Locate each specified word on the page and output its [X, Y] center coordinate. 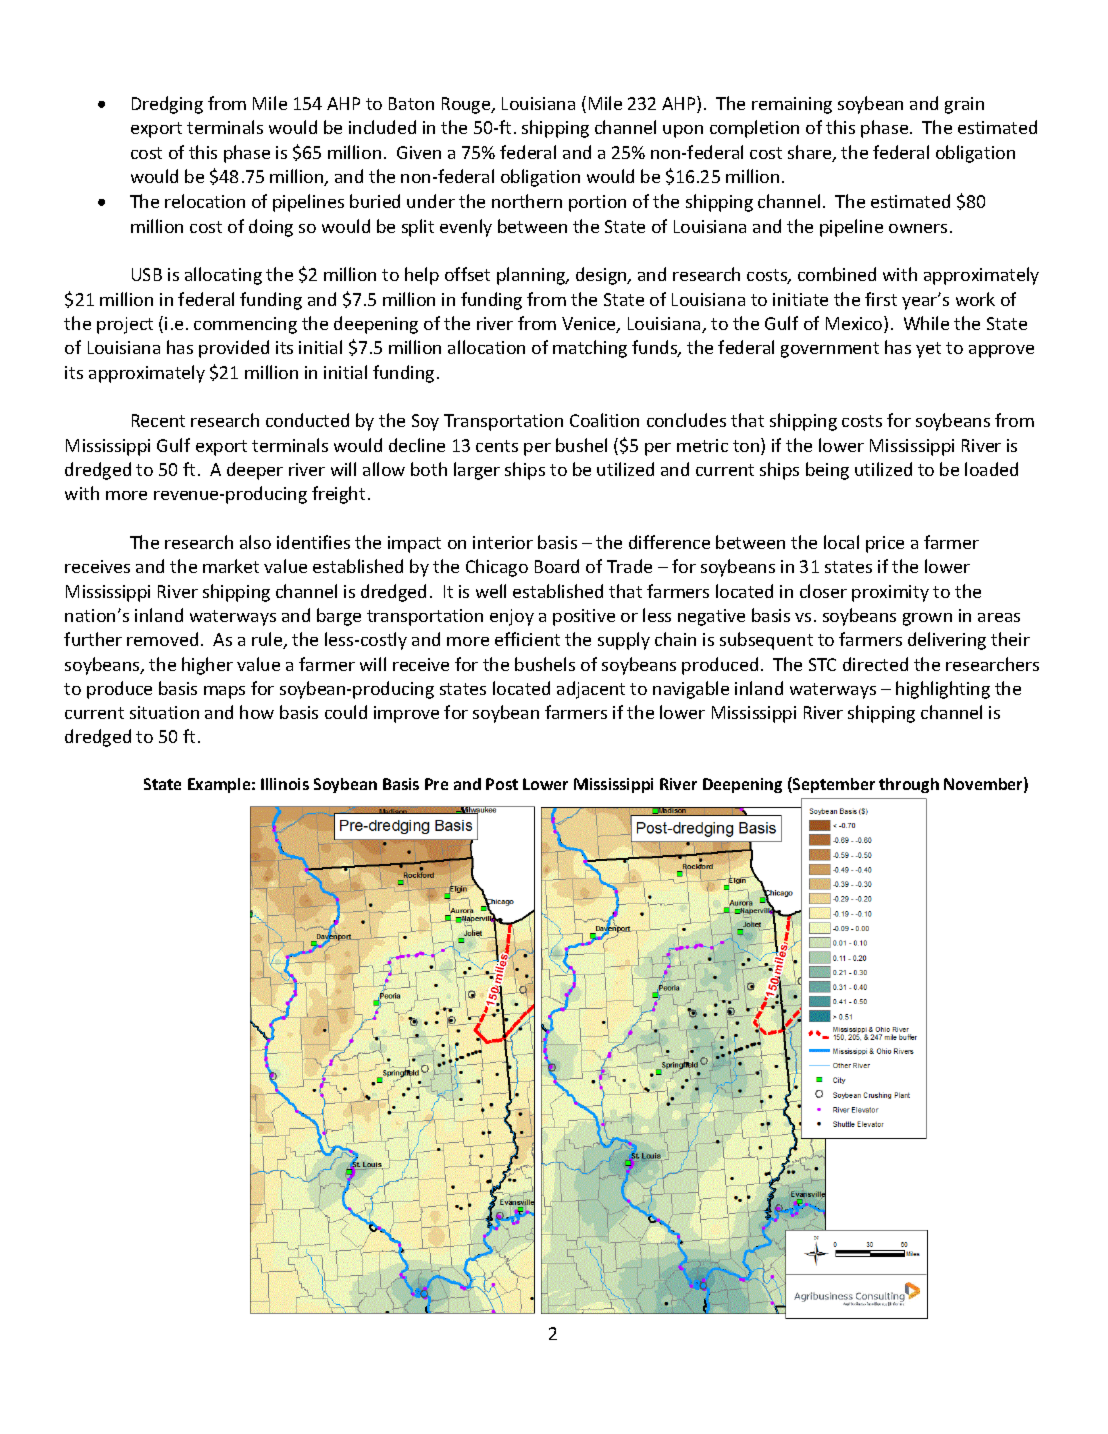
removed [162, 639]
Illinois [285, 784]
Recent [158, 420]
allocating [223, 276]
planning [532, 276]
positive [584, 617]
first [881, 299]
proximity [890, 593]
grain [964, 105]
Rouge [467, 105]
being [827, 471]
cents [497, 446]
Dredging [167, 105]
